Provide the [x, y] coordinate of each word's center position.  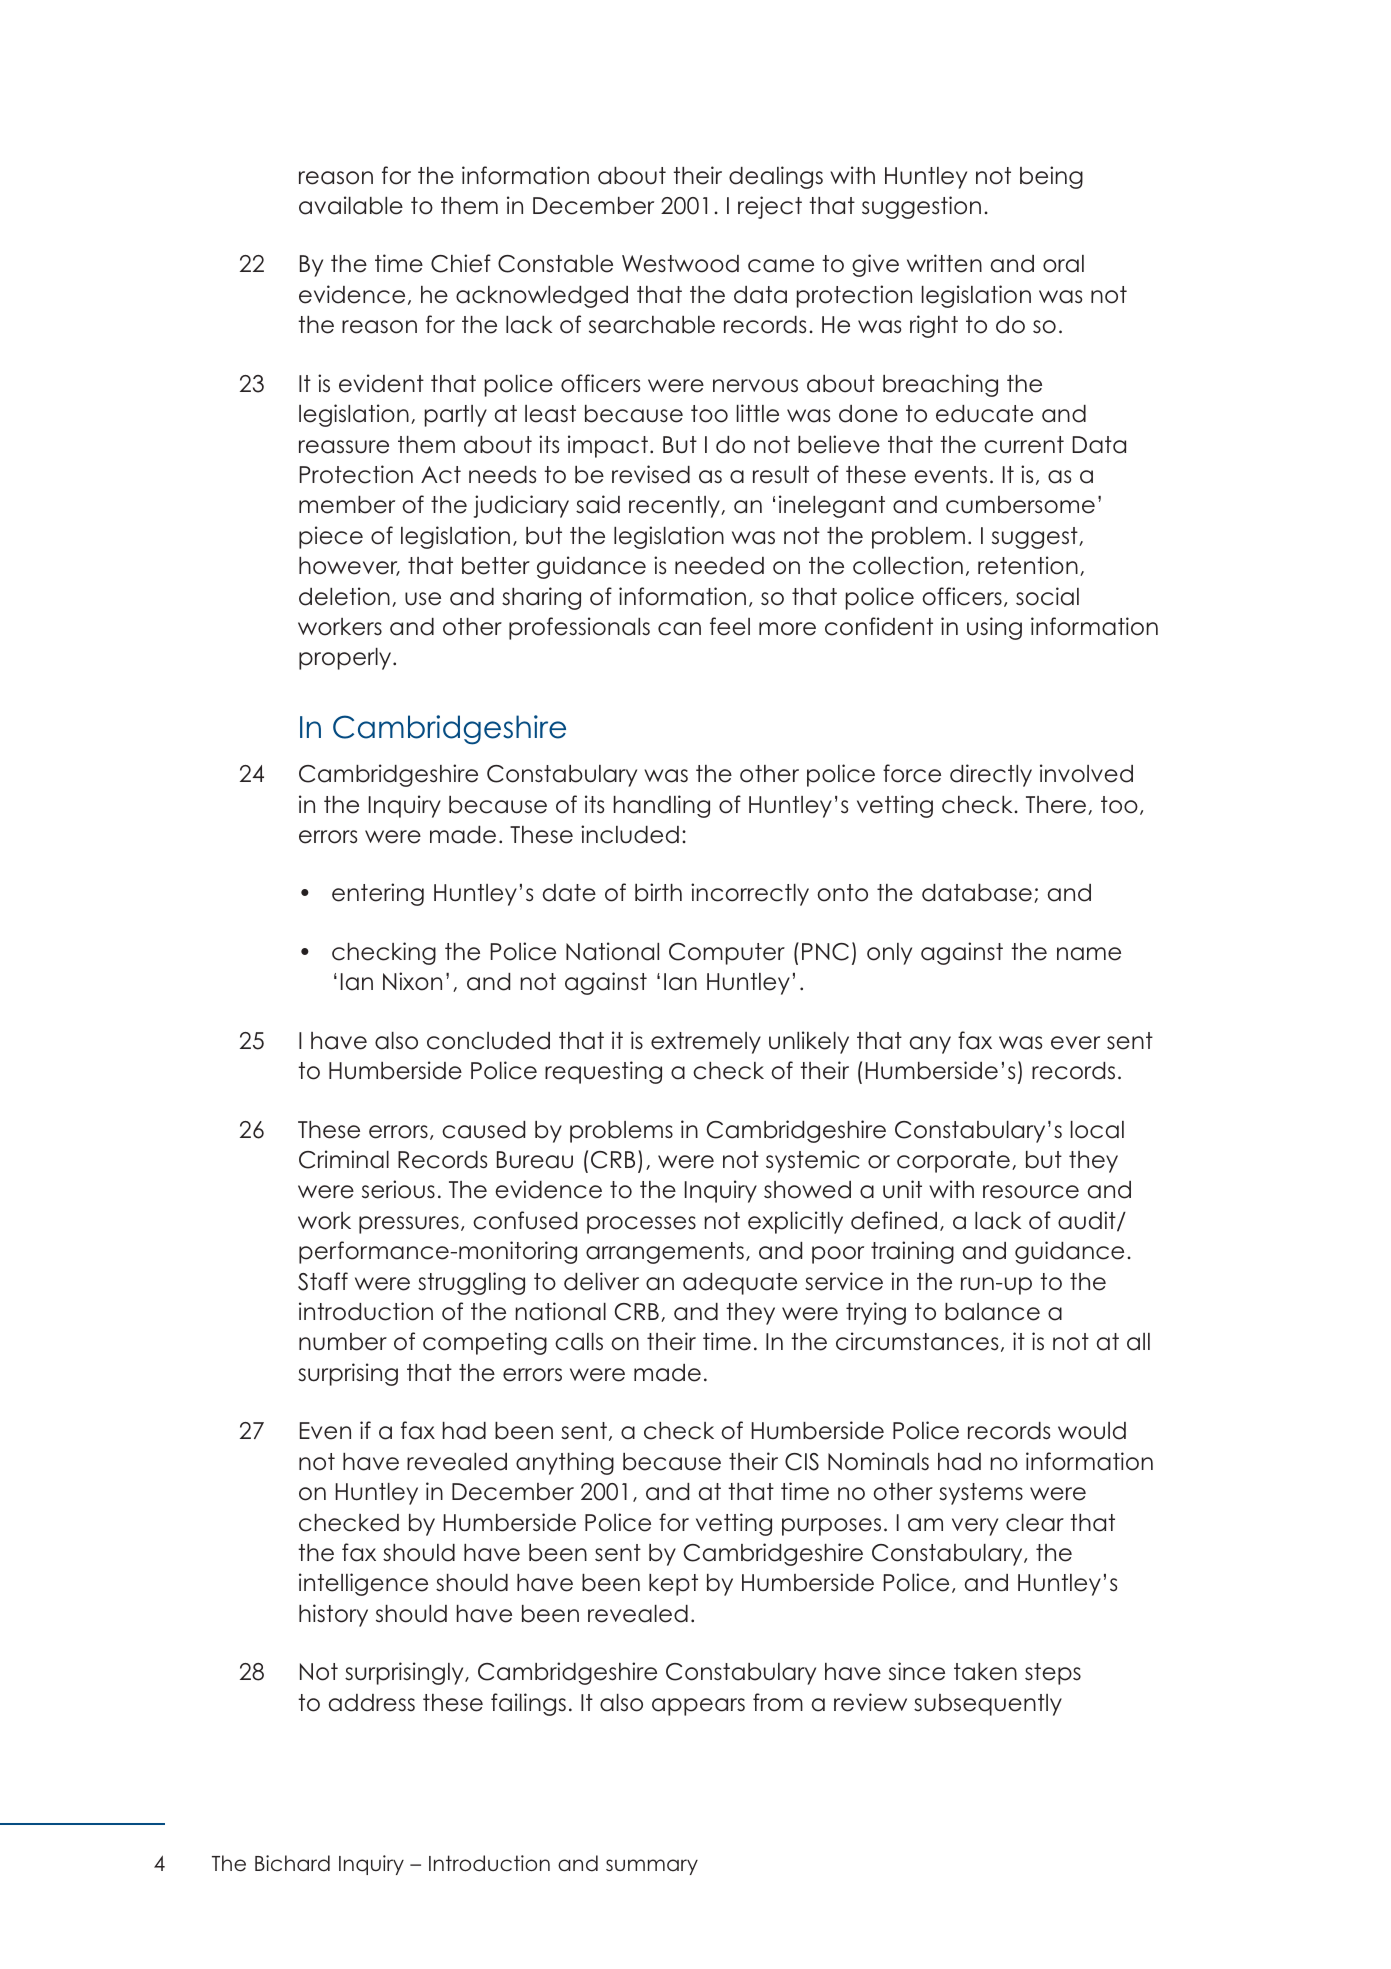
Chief [461, 263]
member [347, 505]
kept [673, 1585]
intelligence [363, 1584]
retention [1028, 565]
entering [378, 894]
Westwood [680, 264]
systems [981, 1494]
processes [641, 1225]
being [1051, 177]
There [1056, 805]
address [371, 1703]
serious [398, 1189]
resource [1031, 1192]
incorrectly [750, 894]
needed [719, 566]
